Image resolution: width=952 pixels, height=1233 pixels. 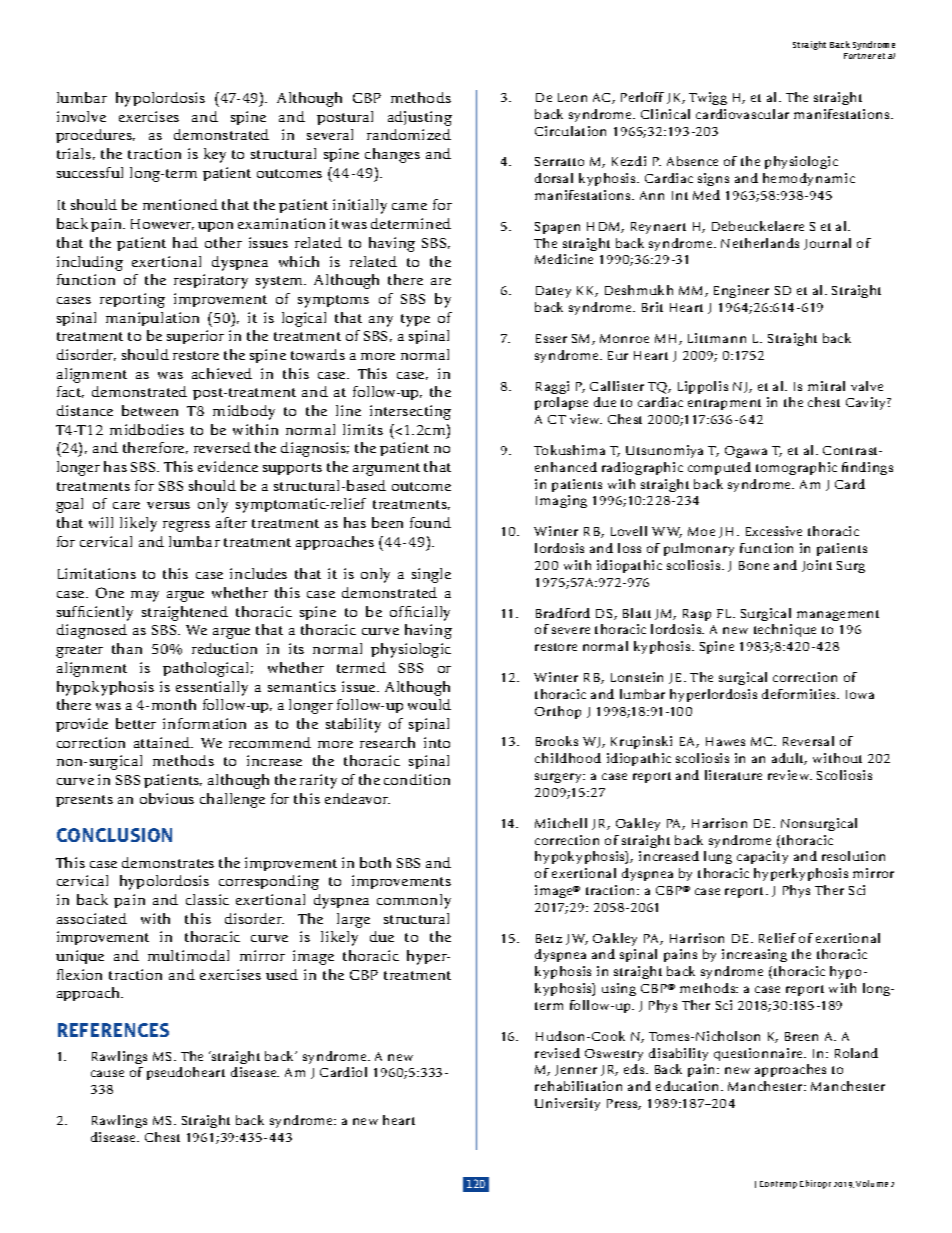 I want to click on may, so click(x=145, y=596).
